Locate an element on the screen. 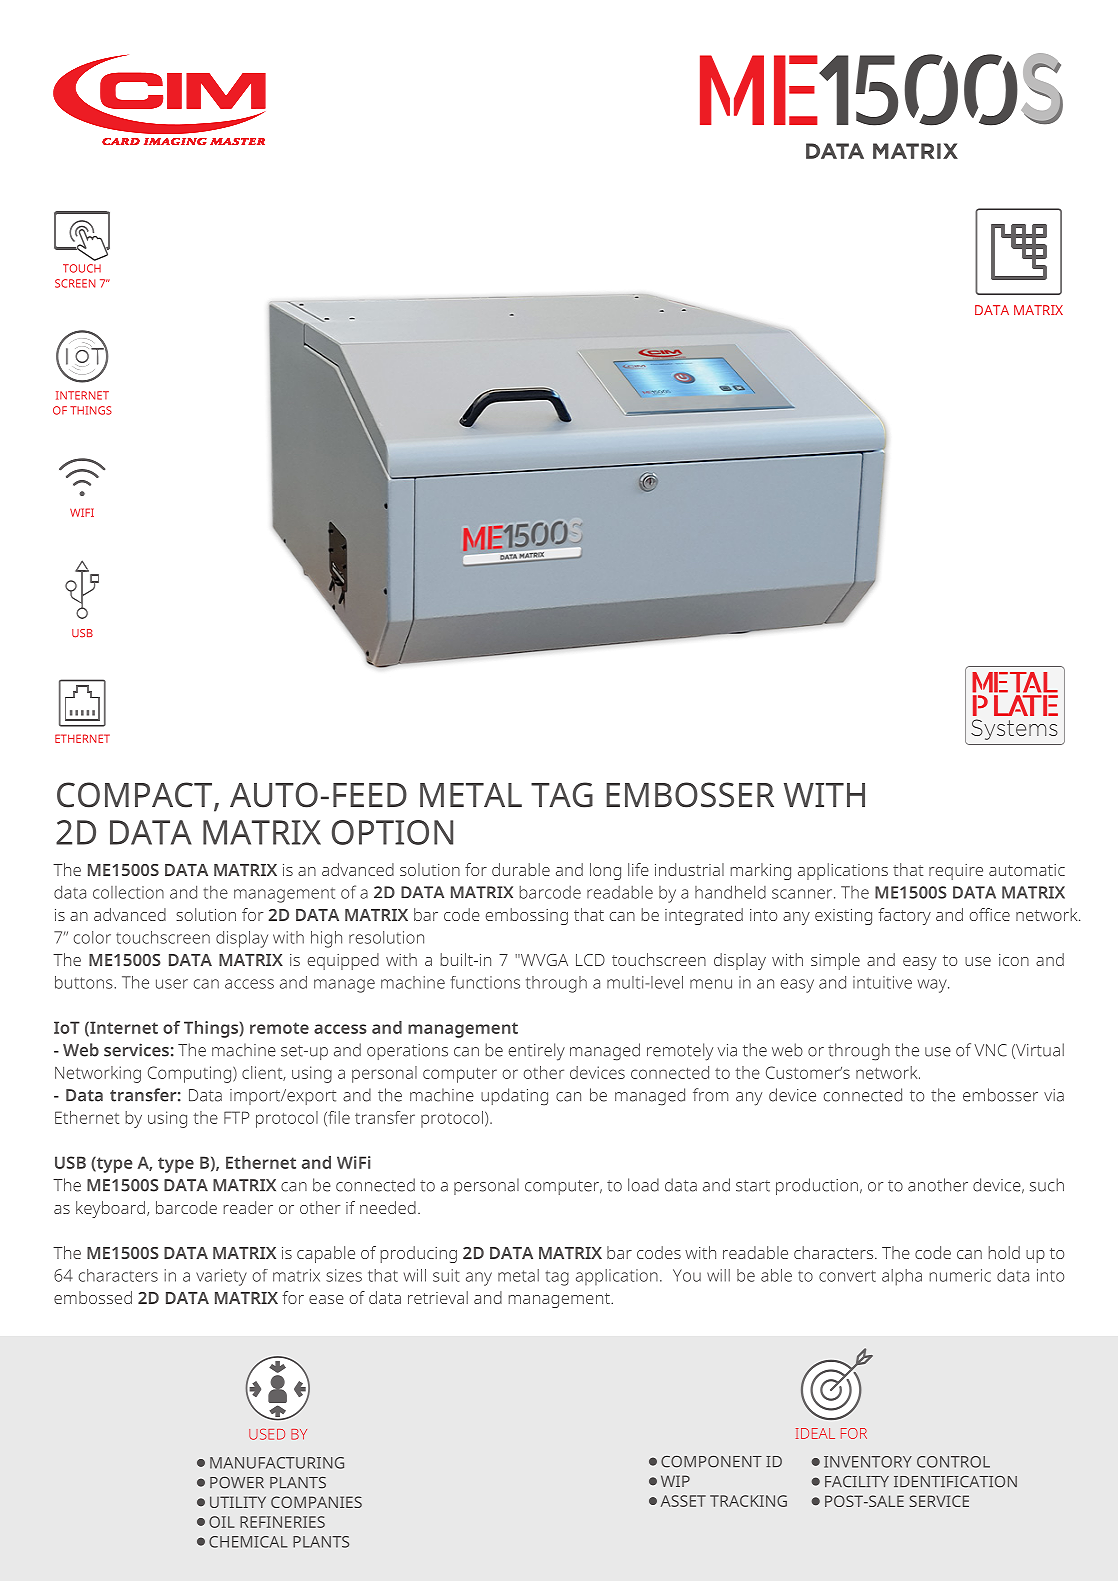 This screenshot has width=1118, height=1581. variety is located at coordinates (221, 1277).
